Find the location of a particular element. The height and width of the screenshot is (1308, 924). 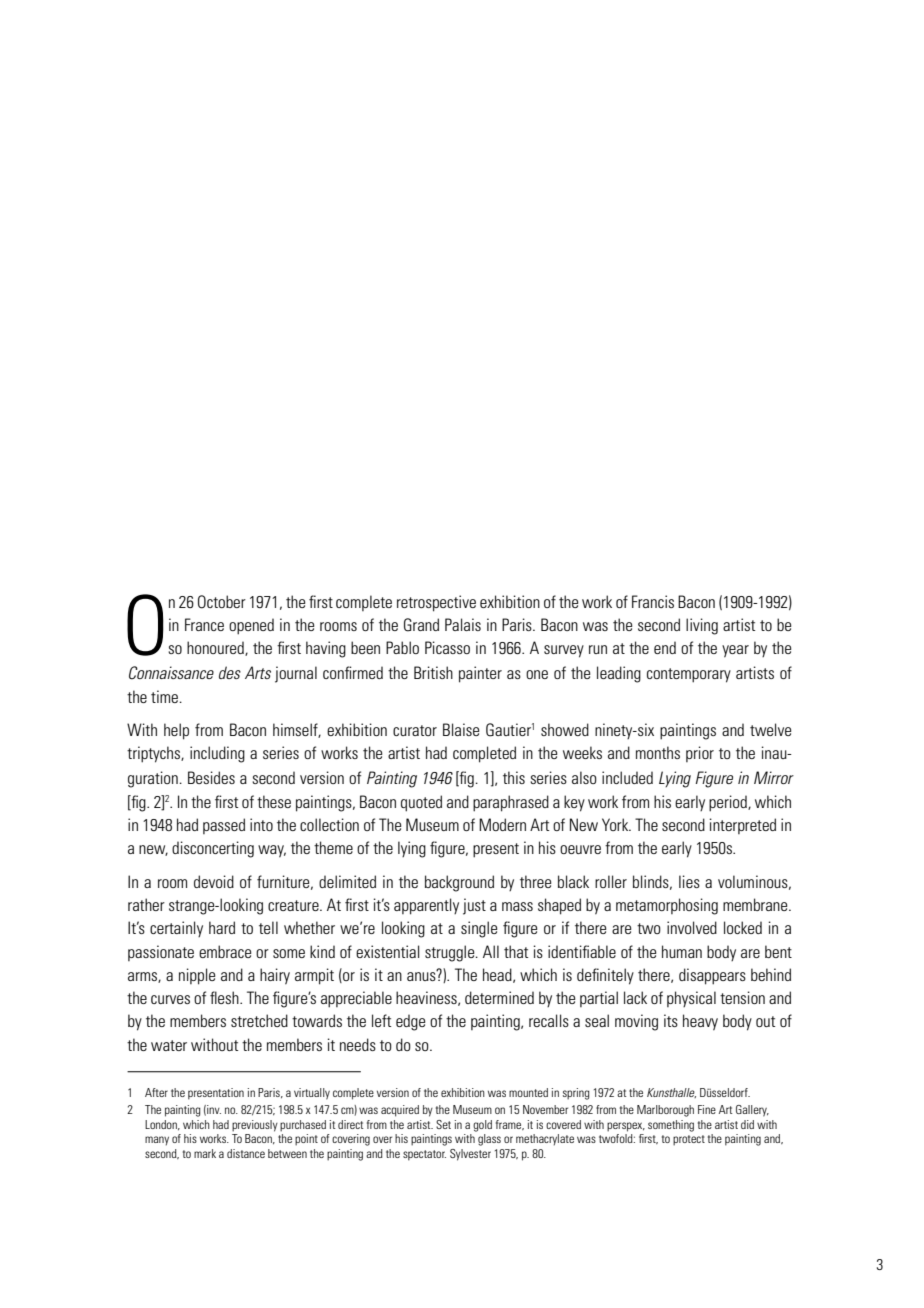

mark is located at coordinates (205, 1153).
